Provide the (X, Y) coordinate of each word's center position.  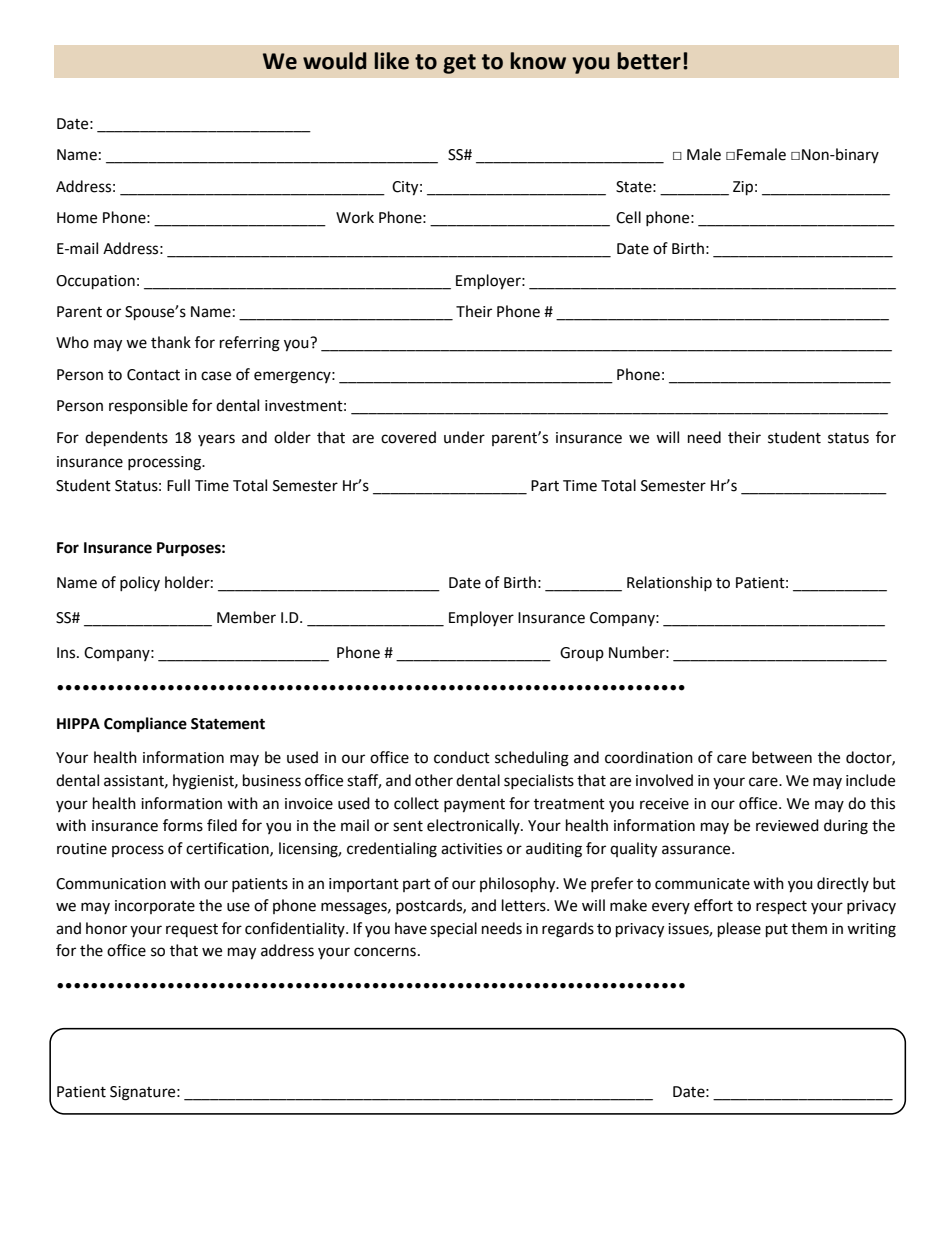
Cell (628, 217)
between (782, 757)
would (334, 61)
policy (140, 583)
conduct (462, 757)
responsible (148, 406)
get (459, 64)
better (649, 61)
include (870, 780)
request (192, 930)
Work (355, 217)
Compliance (145, 725)
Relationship (669, 583)
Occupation (95, 282)
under (464, 437)
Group (582, 654)
